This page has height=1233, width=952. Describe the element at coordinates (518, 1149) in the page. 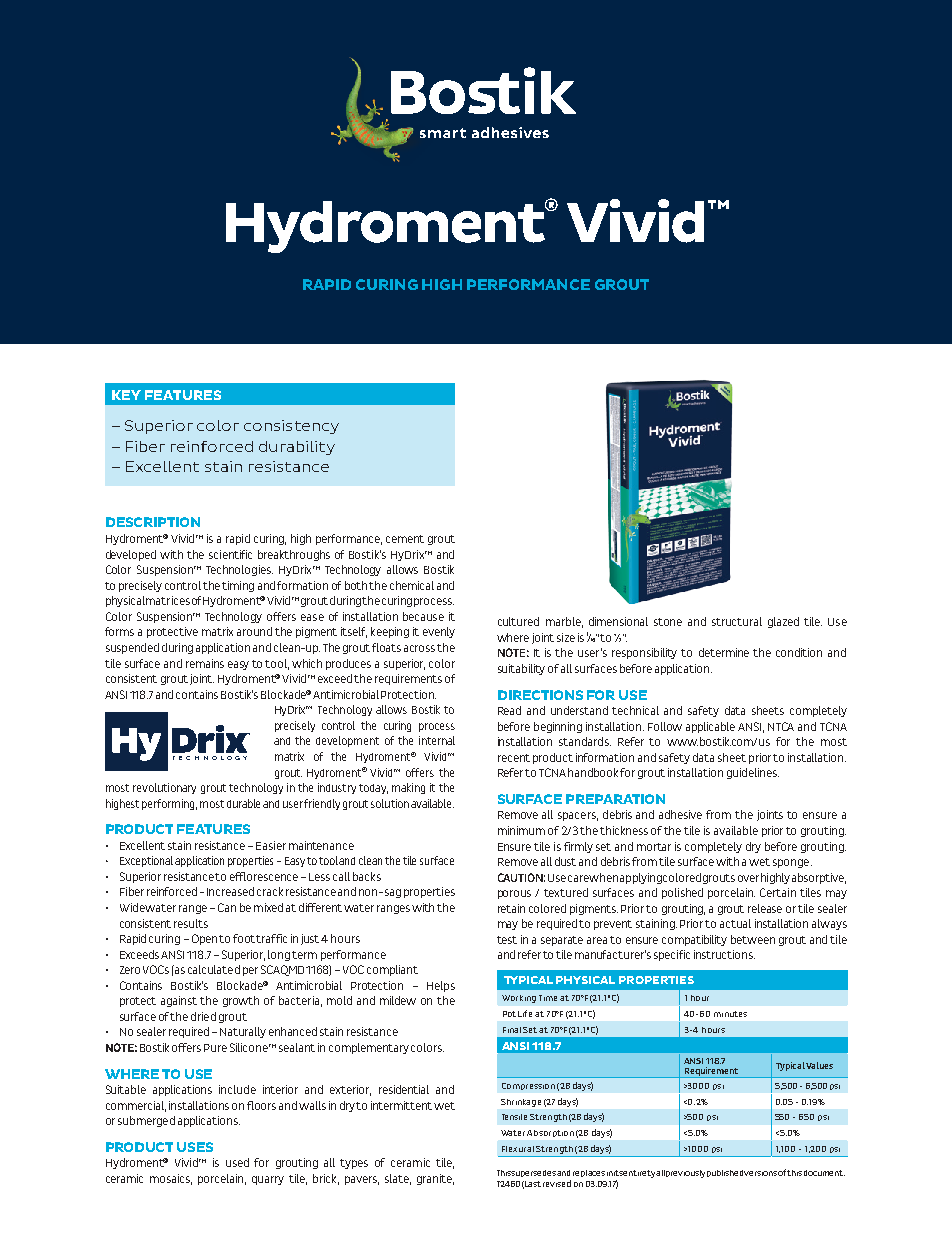

I see `Flexural` at that location.
